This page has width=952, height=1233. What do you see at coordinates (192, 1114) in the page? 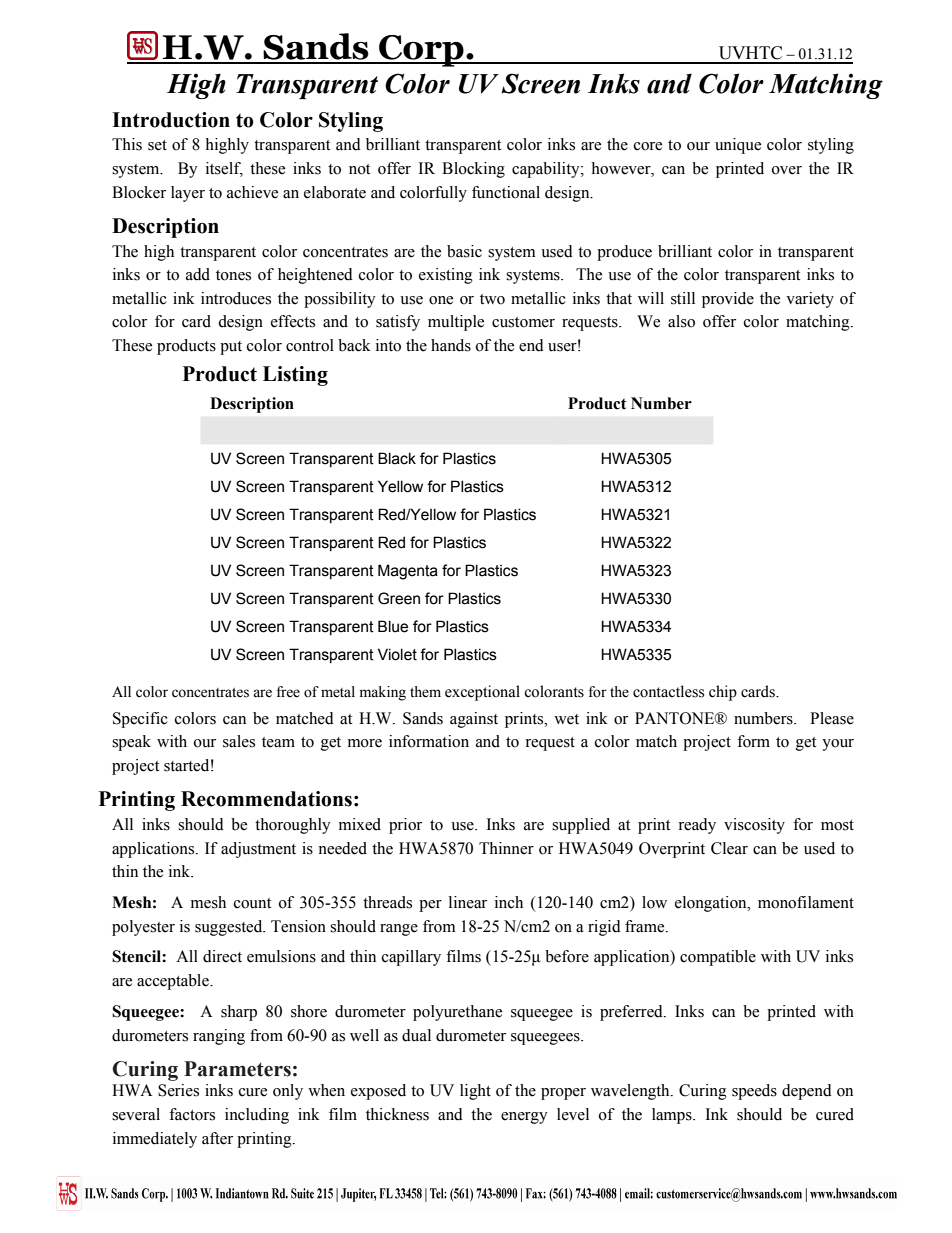
I see `factors` at bounding box center [192, 1114].
